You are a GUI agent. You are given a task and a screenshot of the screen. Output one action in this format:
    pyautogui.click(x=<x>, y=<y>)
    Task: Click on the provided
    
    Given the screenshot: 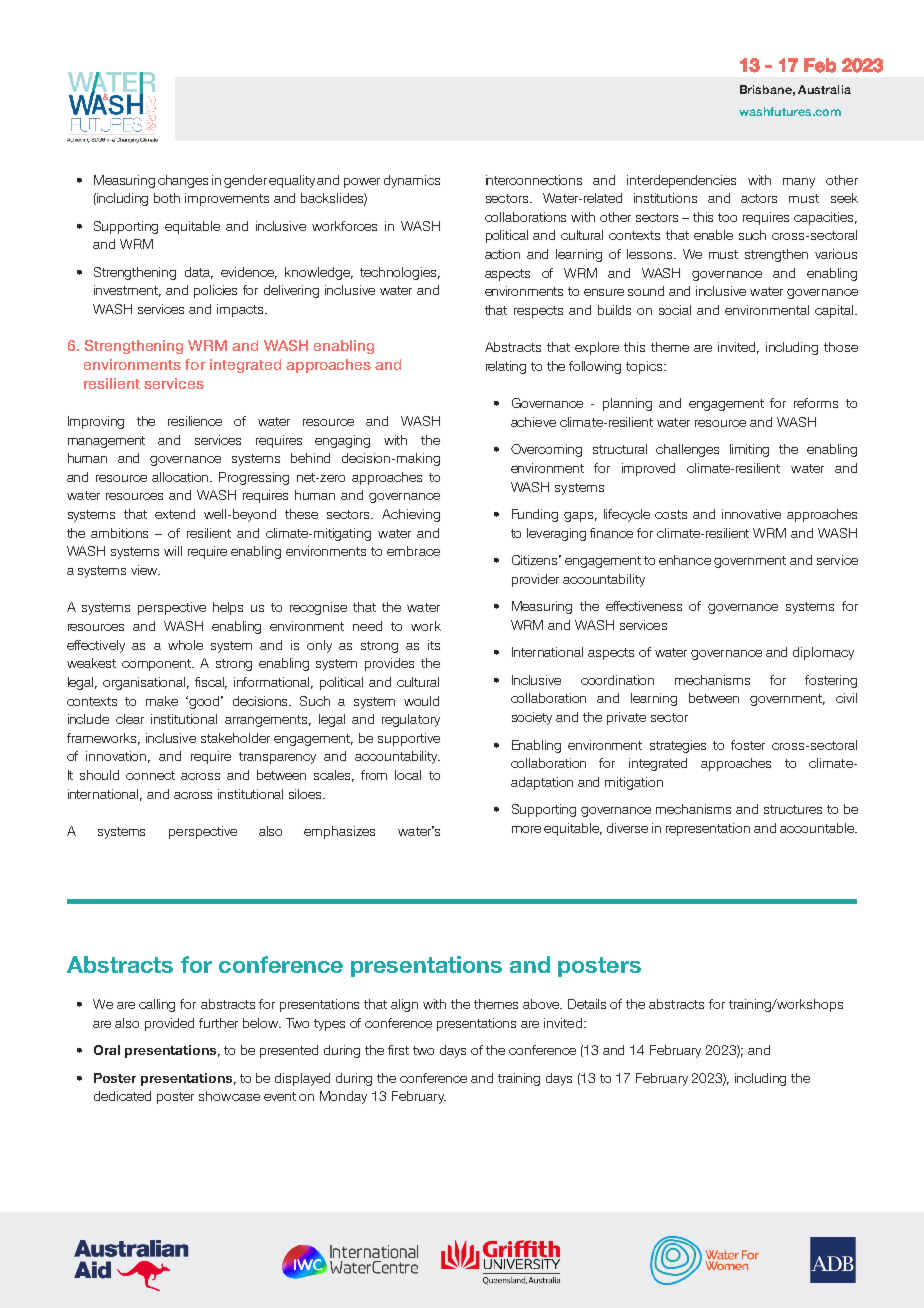 What is the action you would take?
    pyautogui.click(x=169, y=1024)
